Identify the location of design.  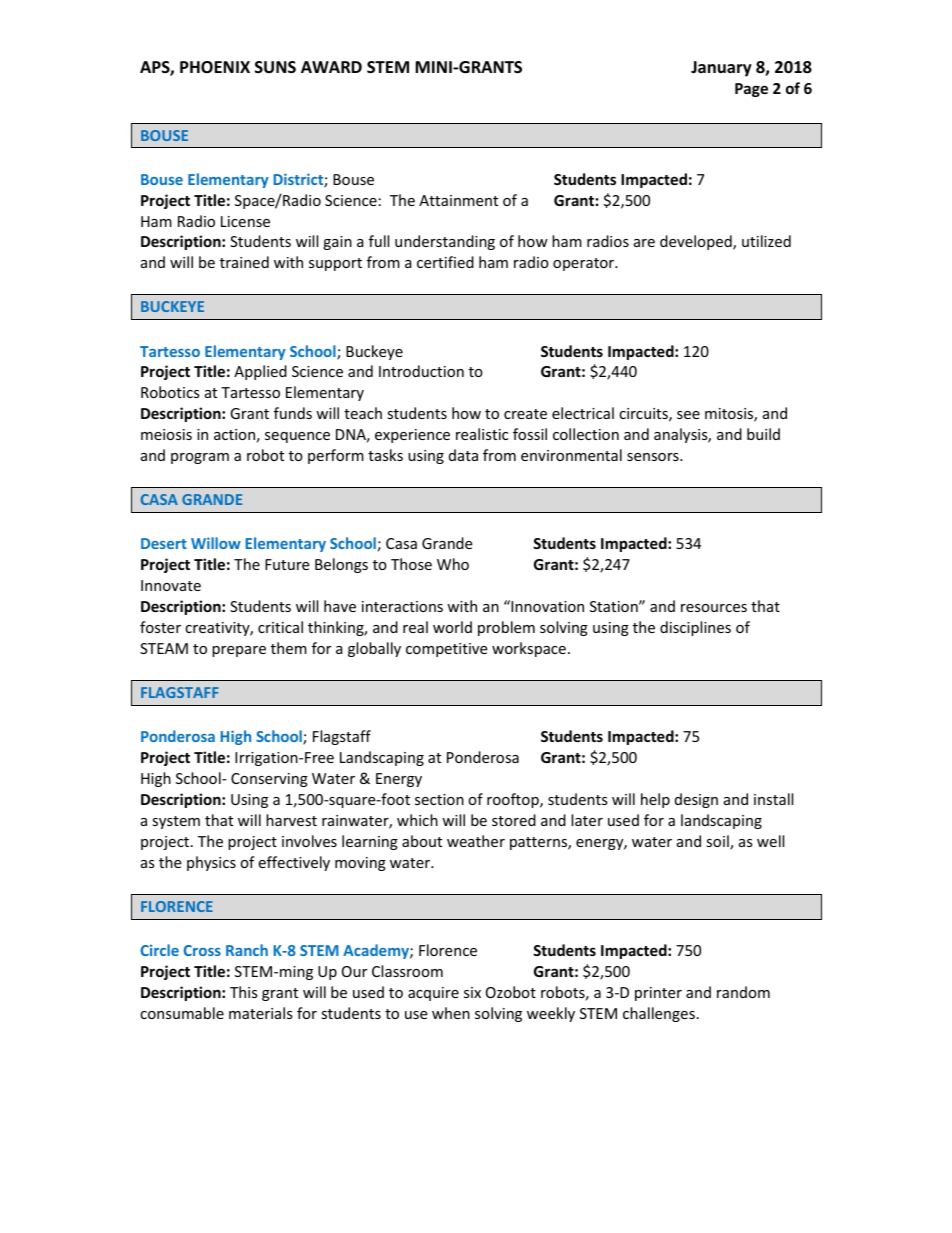
(696, 800).
